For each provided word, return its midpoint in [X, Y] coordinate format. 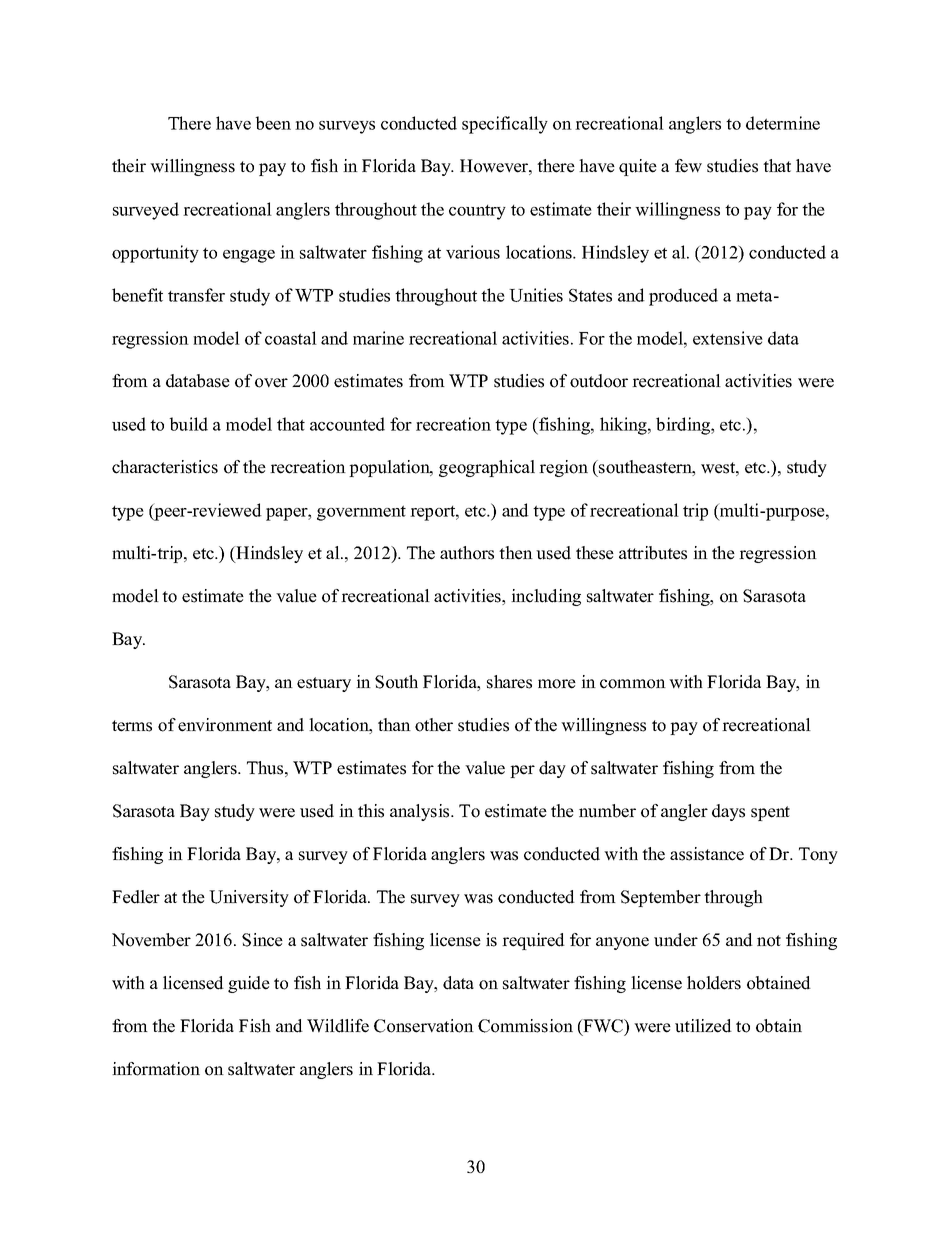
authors [467, 553]
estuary [324, 684]
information [156, 1069]
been [273, 123]
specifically [505, 125]
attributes [653, 553]
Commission [525, 1026]
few [688, 166]
